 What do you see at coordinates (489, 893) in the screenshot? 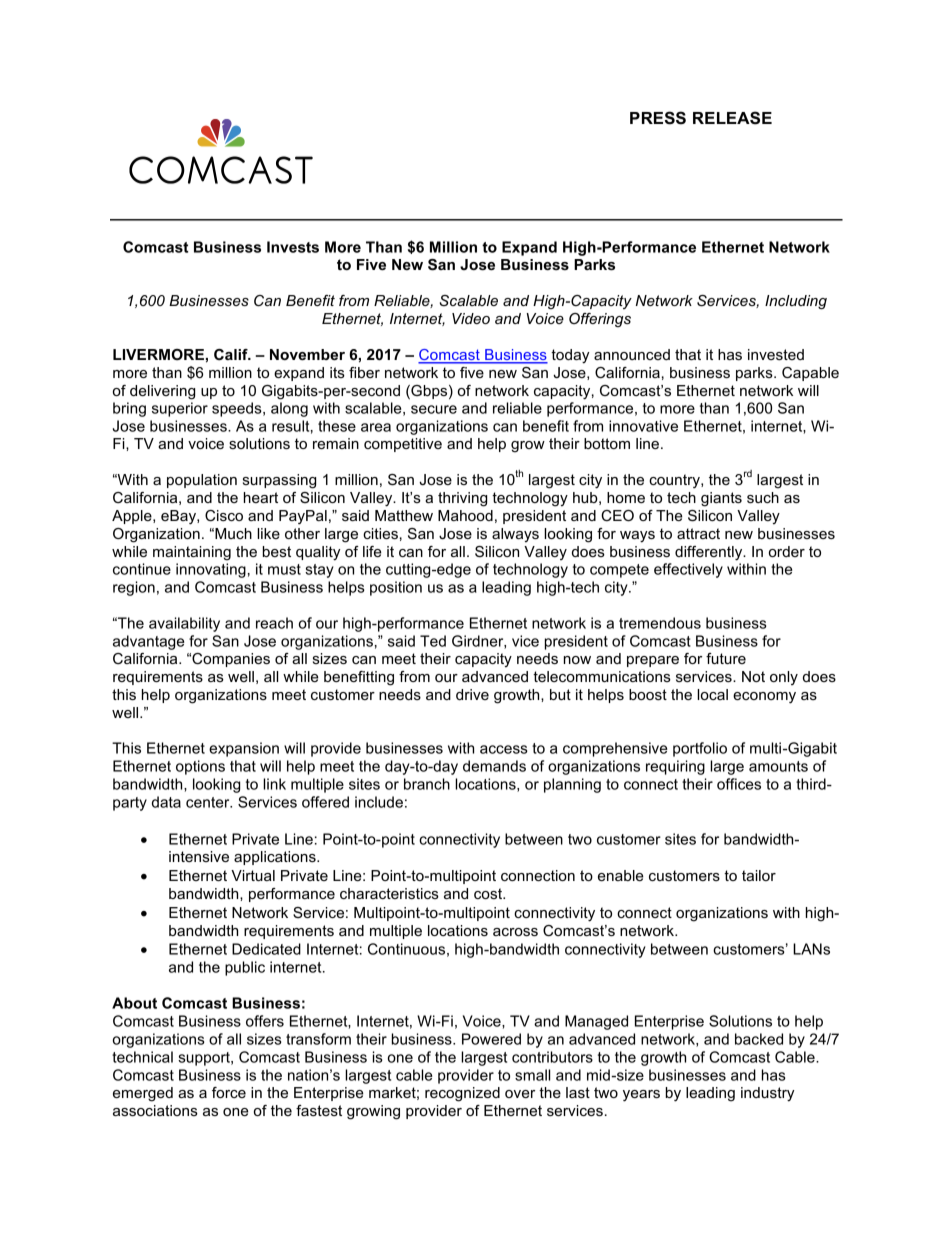
I see `cost` at bounding box center [489, 893].
